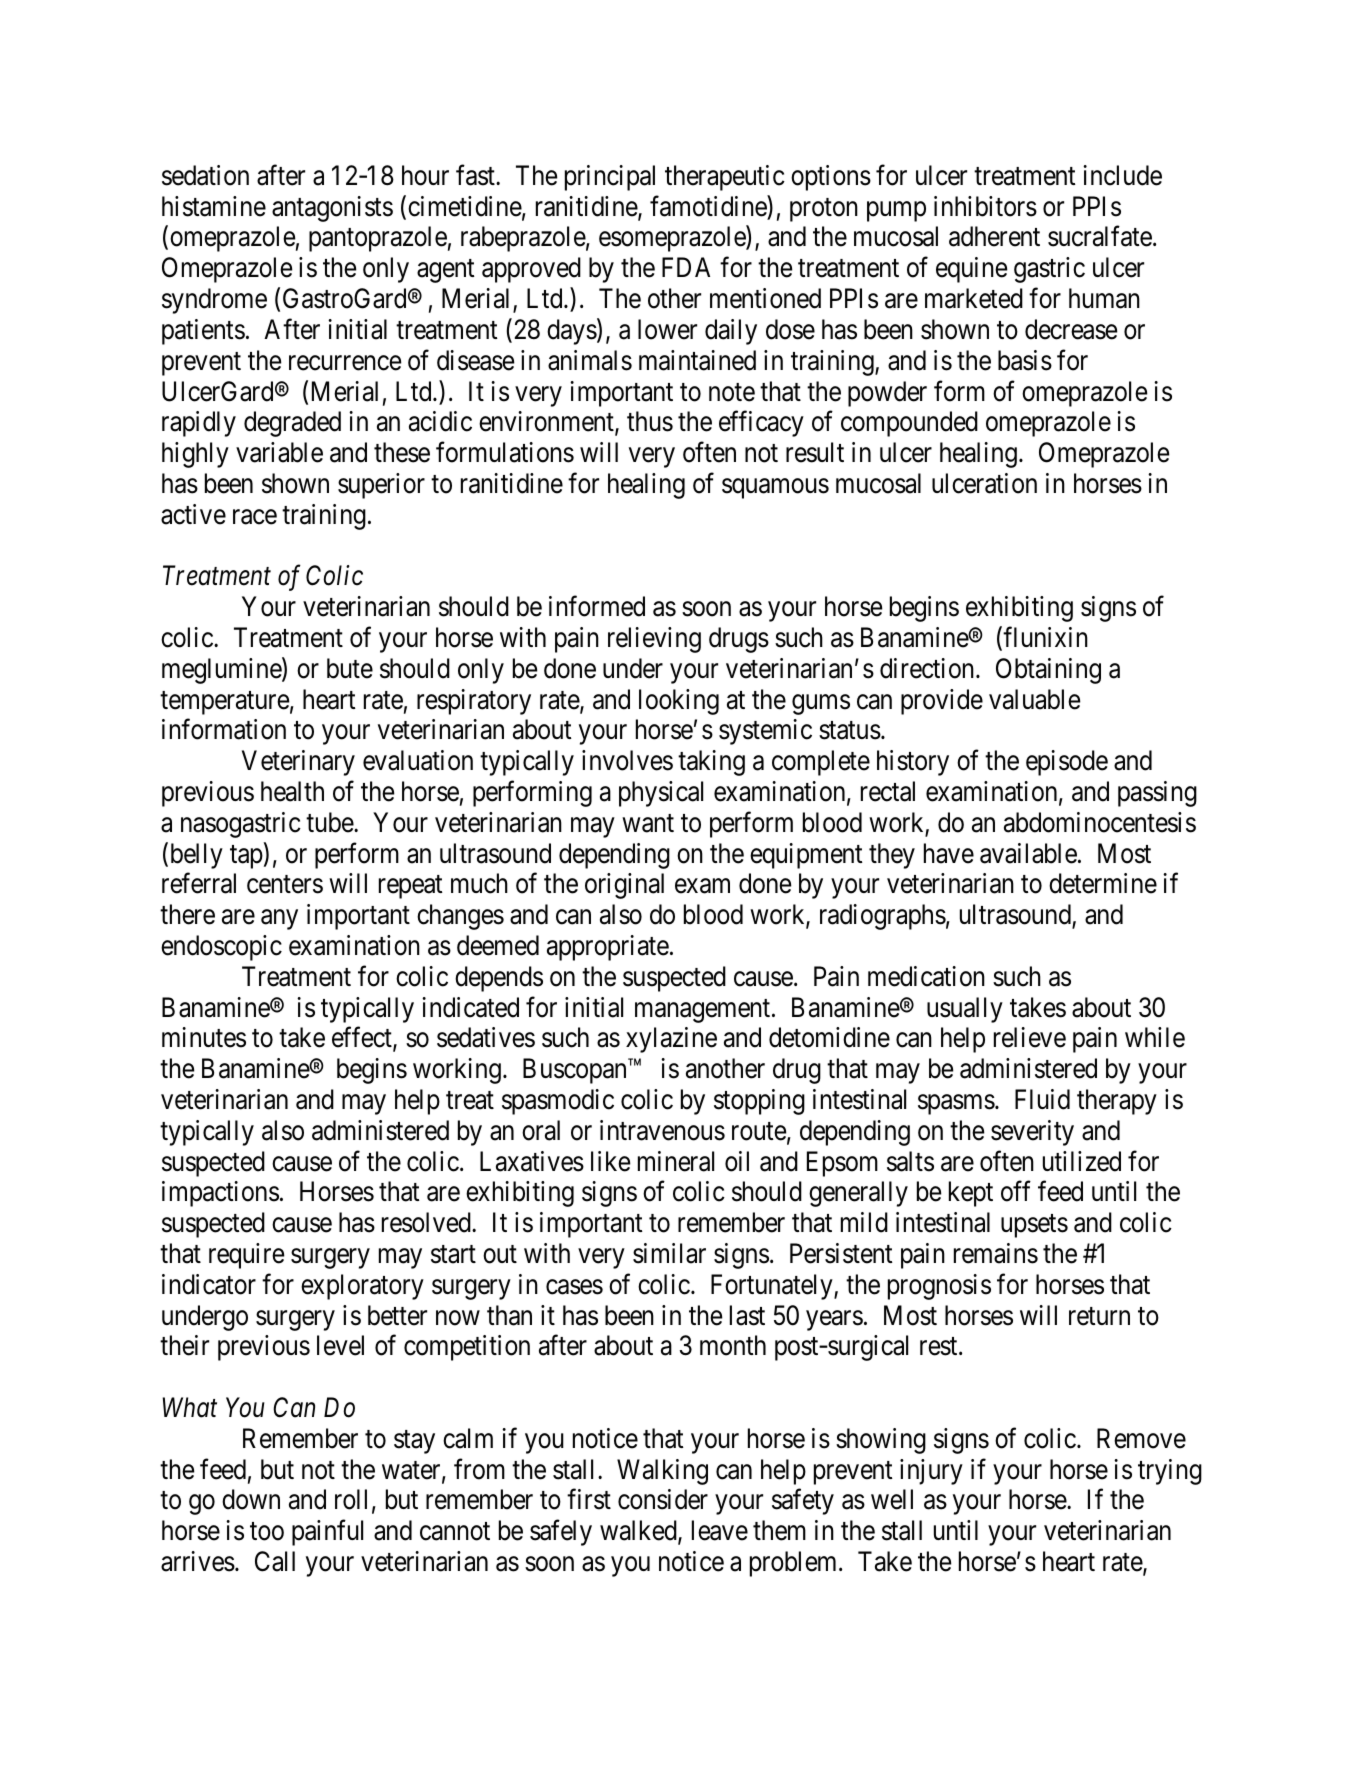 The width and height of the screenshot is (1366, 1768). Describe the element at coordinates (225, 703) in the screenshot. I see `temperature` at that location.
